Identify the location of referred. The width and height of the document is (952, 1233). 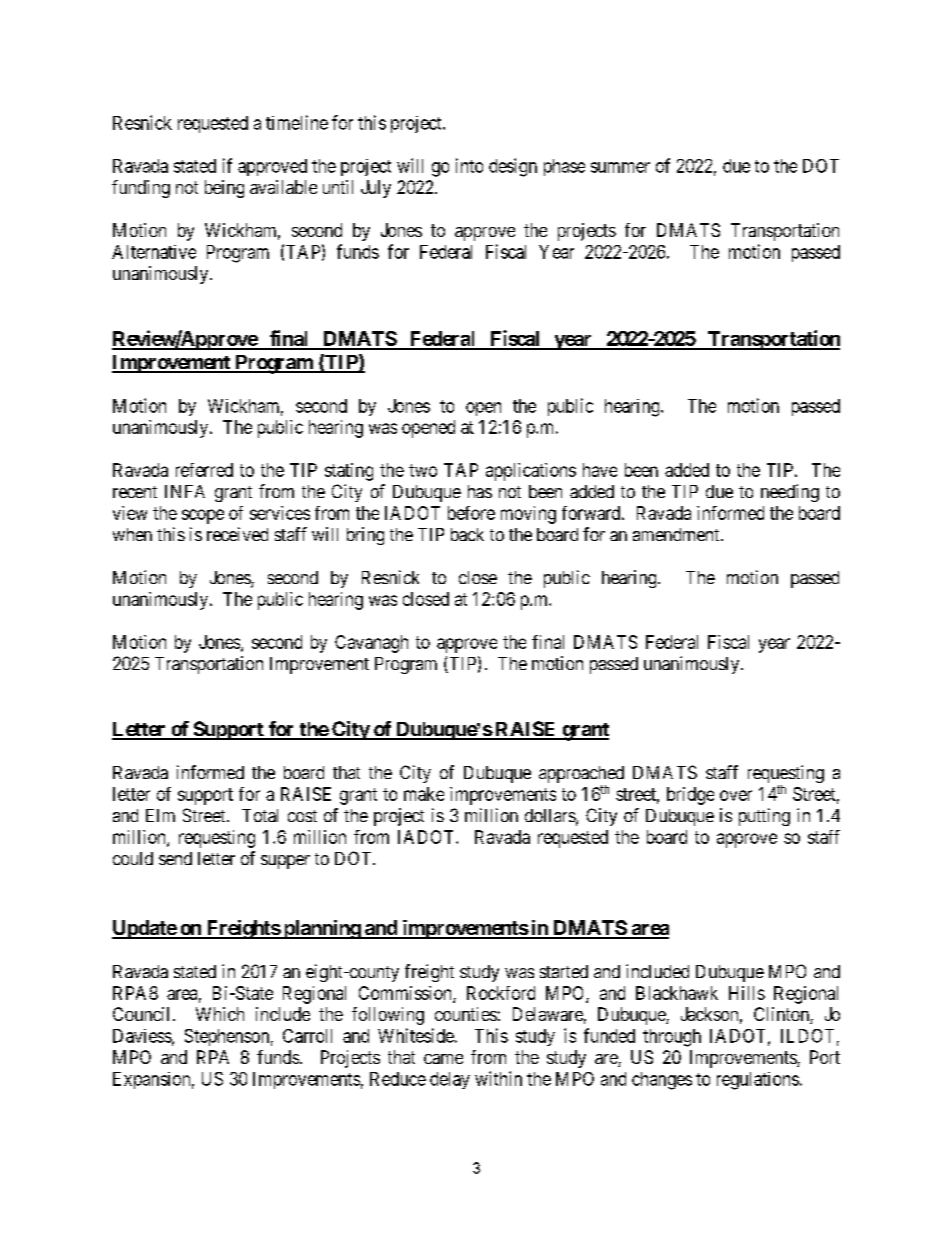
(204, 470).
